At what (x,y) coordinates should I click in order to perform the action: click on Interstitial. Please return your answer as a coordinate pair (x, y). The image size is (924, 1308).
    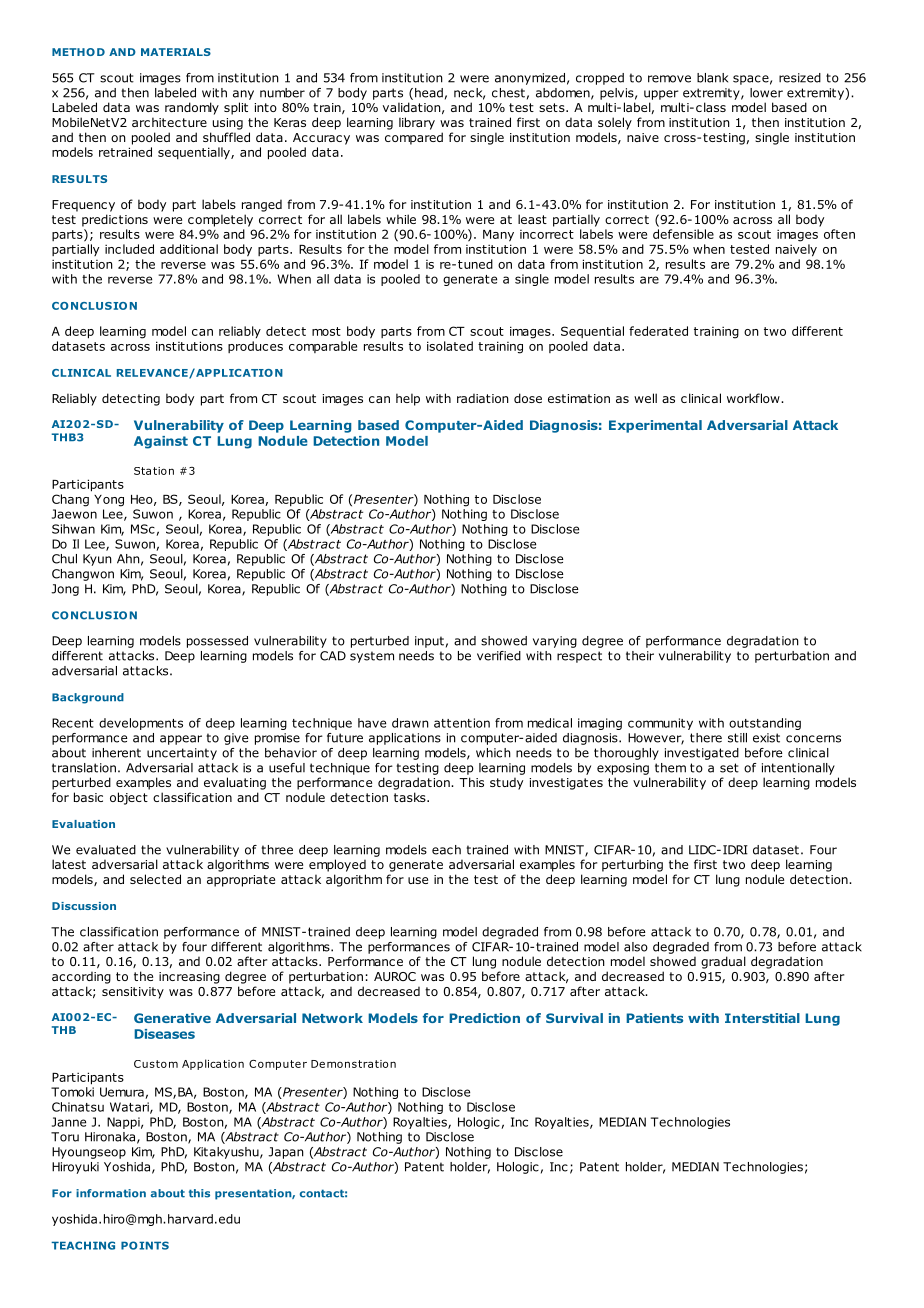
    Looking at the image, I should click on (762, 1018).
